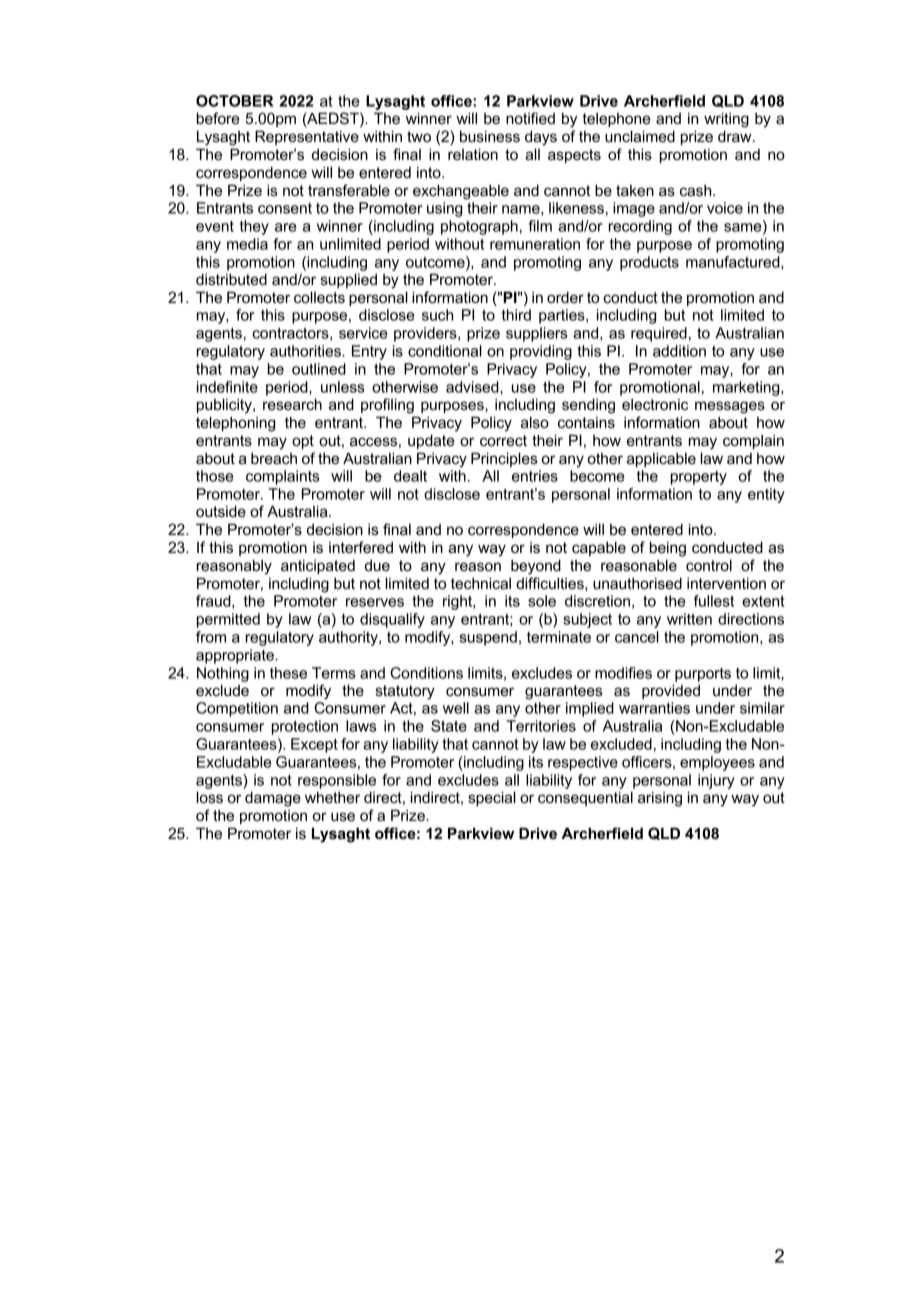 The height and width of the page is (1308, 924). I want to click on business, so click(490, 136).
